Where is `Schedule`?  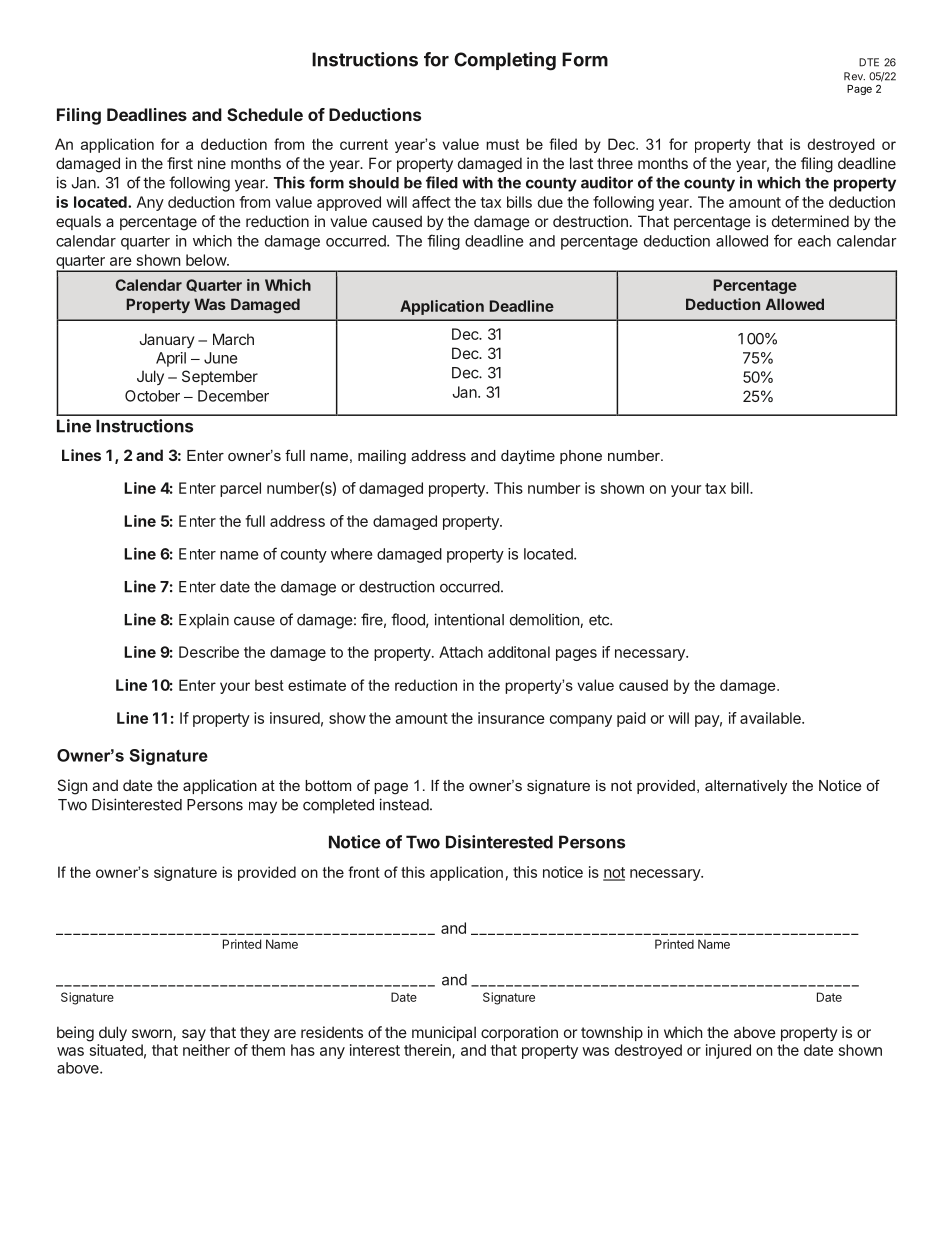 Schedule is located at coordinates (265, 114).
